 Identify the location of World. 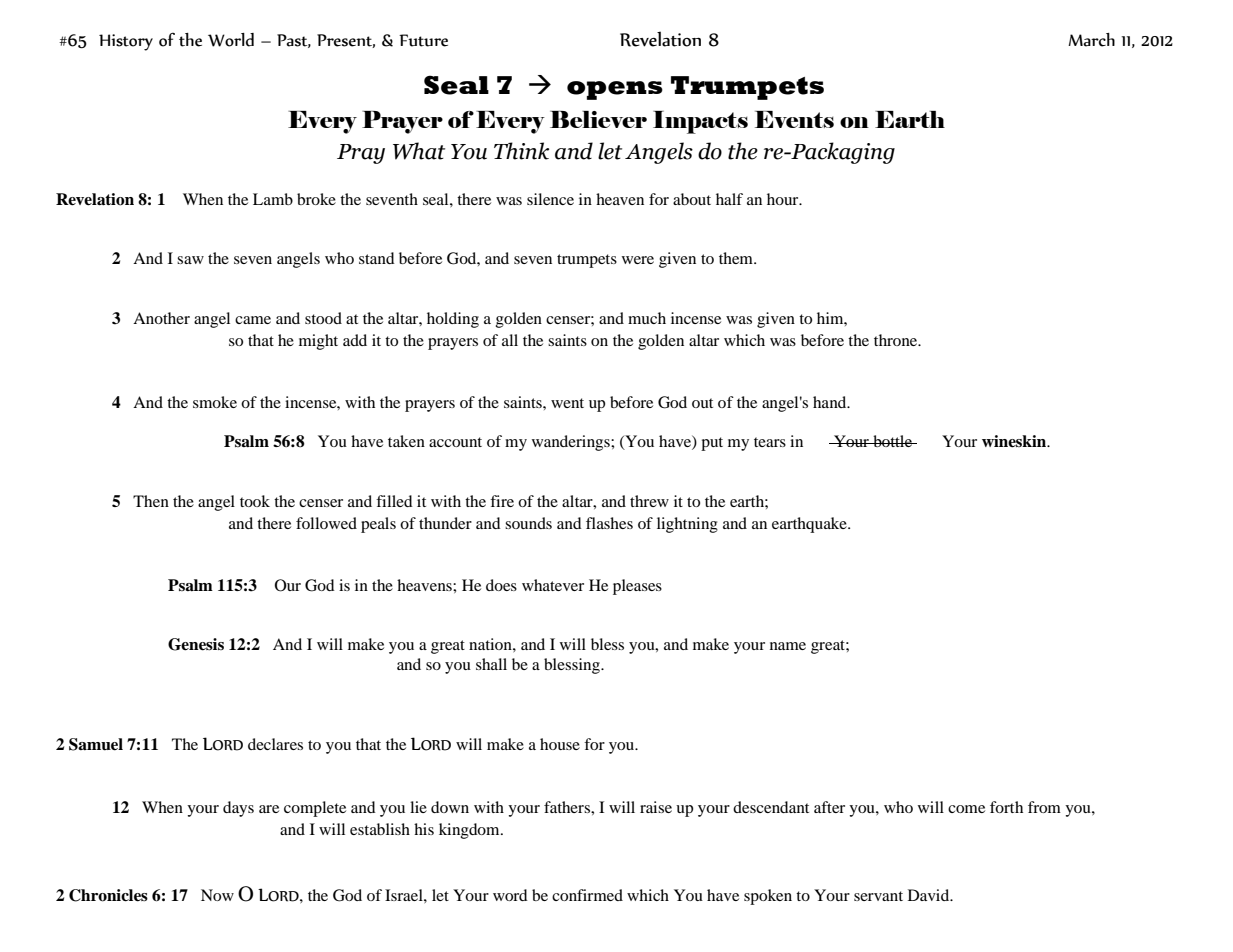
(231, 40).
